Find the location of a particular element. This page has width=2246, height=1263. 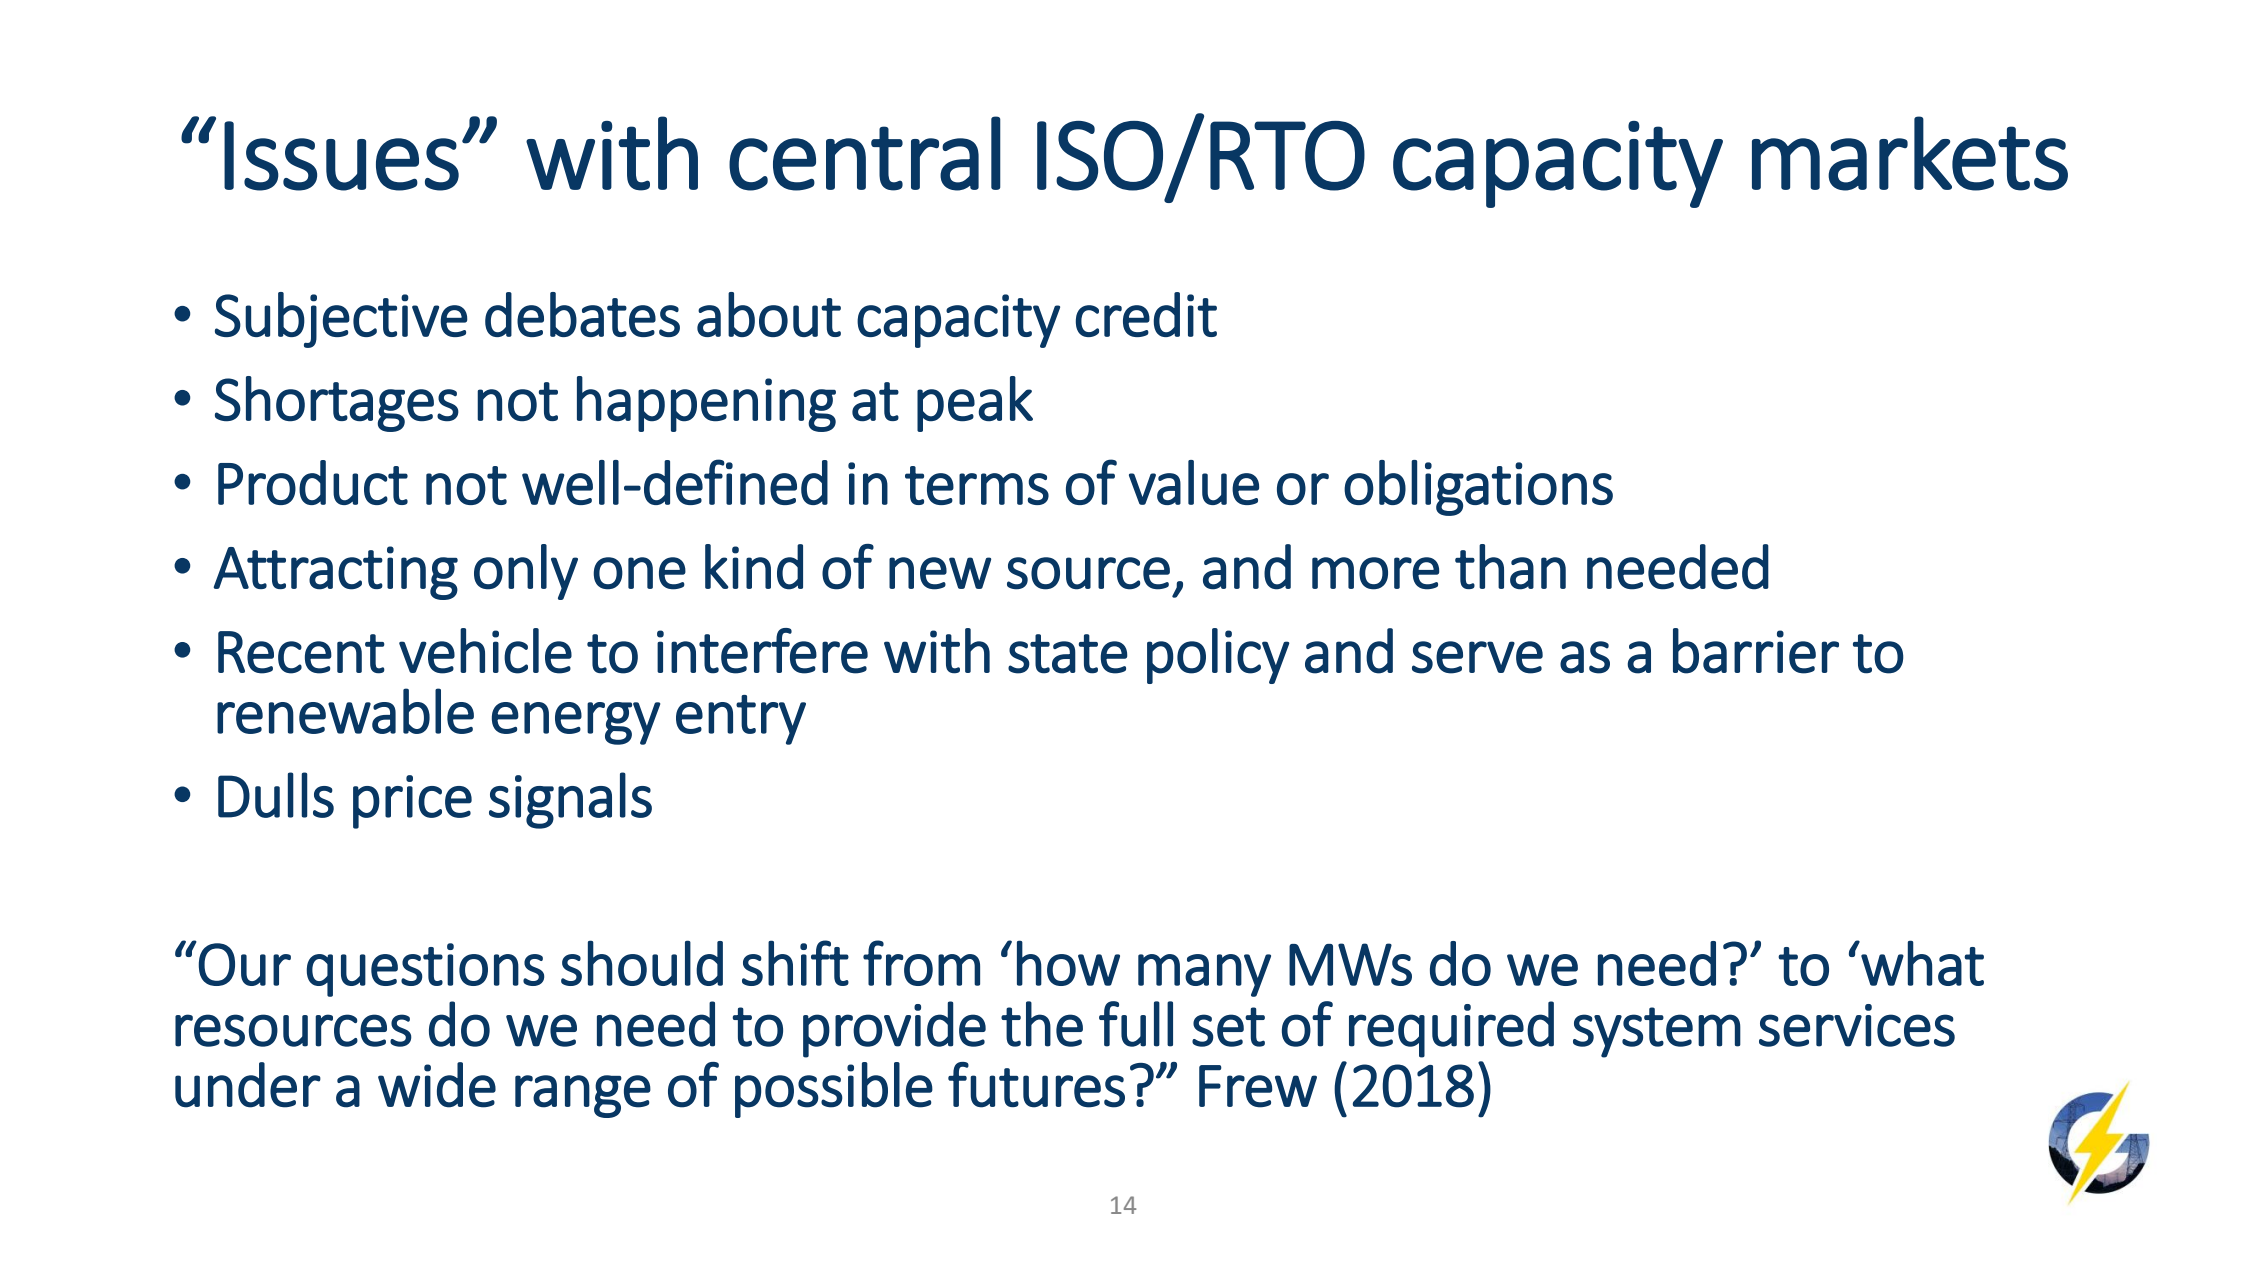

debates is located at coordinates (582, 314).
